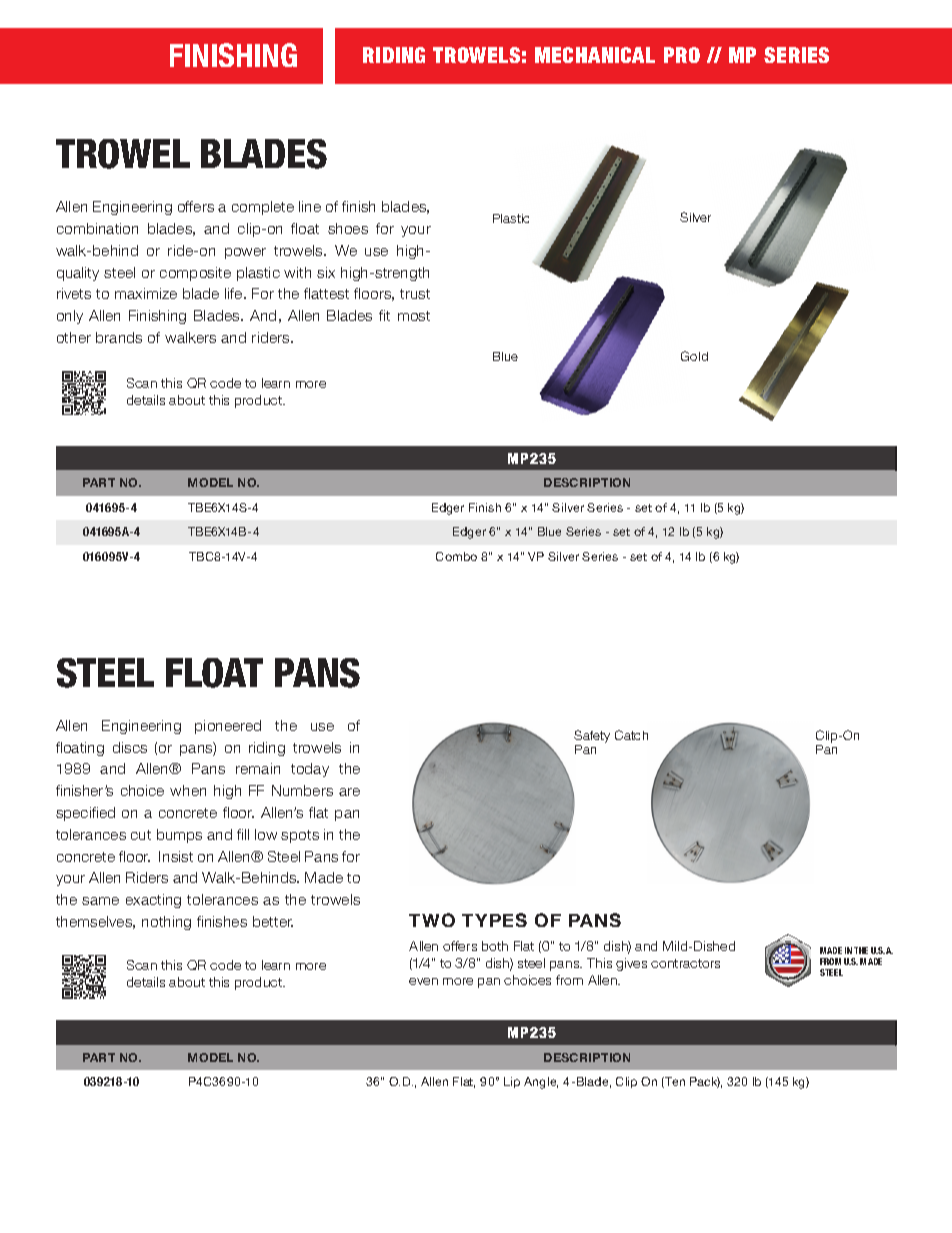  What do you see at coordinates (310, 206) in the image?
I see `line` at bounding box center [310, 206].
